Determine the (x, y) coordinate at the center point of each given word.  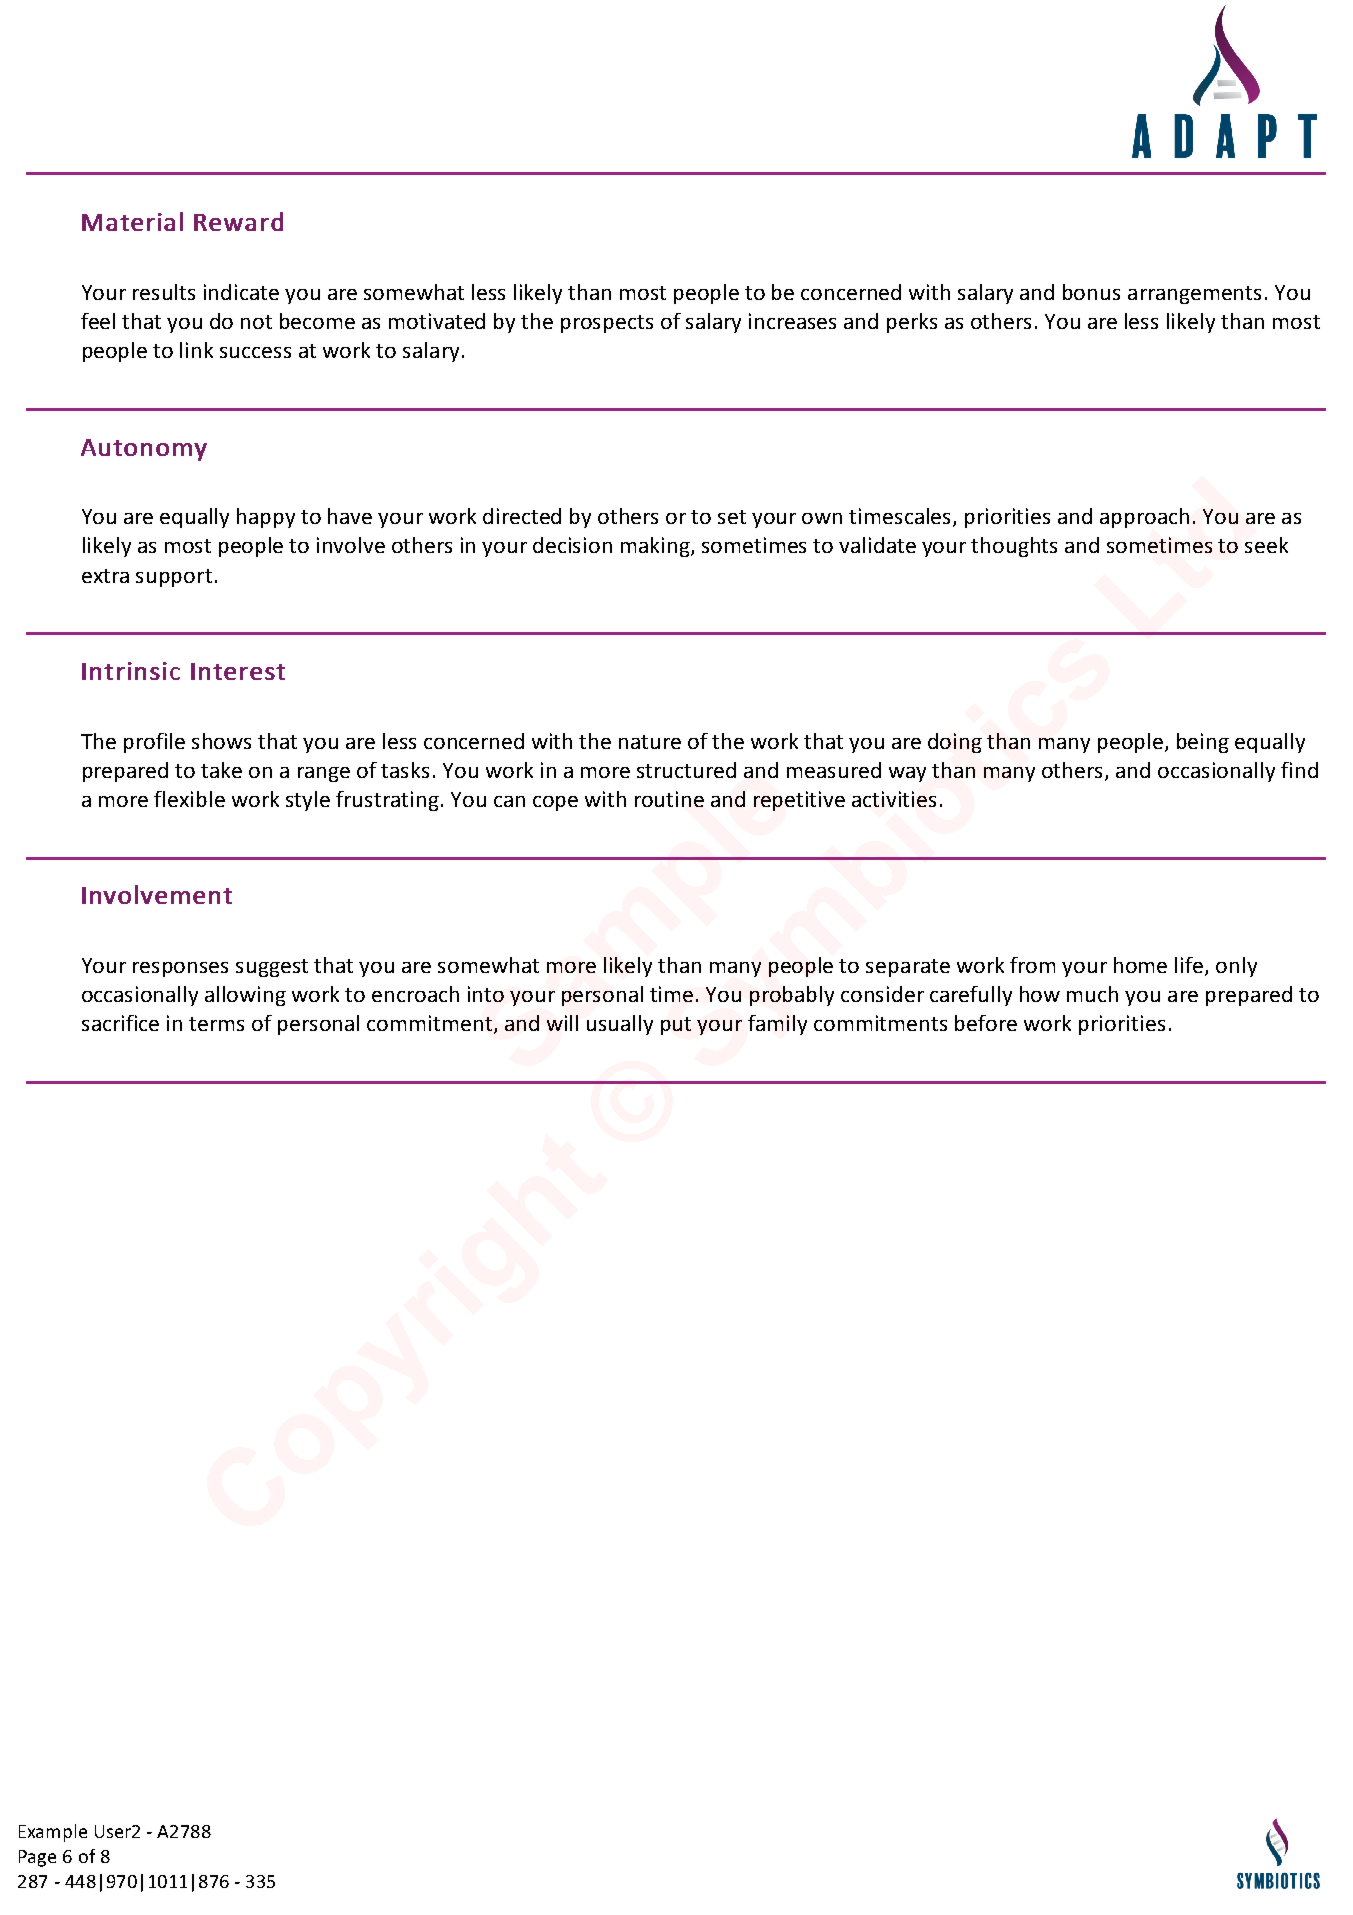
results (164, 292)
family (777, 1025)
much (1092, 994)
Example (53, 1833)
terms (216, 1024)
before (986, 1023)
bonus (1091, 292)
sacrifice (120, 1023)
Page (37, 1858)
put (676, 1026)
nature (650, 742)
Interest (238, 671)
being (1203, 743)
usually (620, 1025)
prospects (607, 324)
